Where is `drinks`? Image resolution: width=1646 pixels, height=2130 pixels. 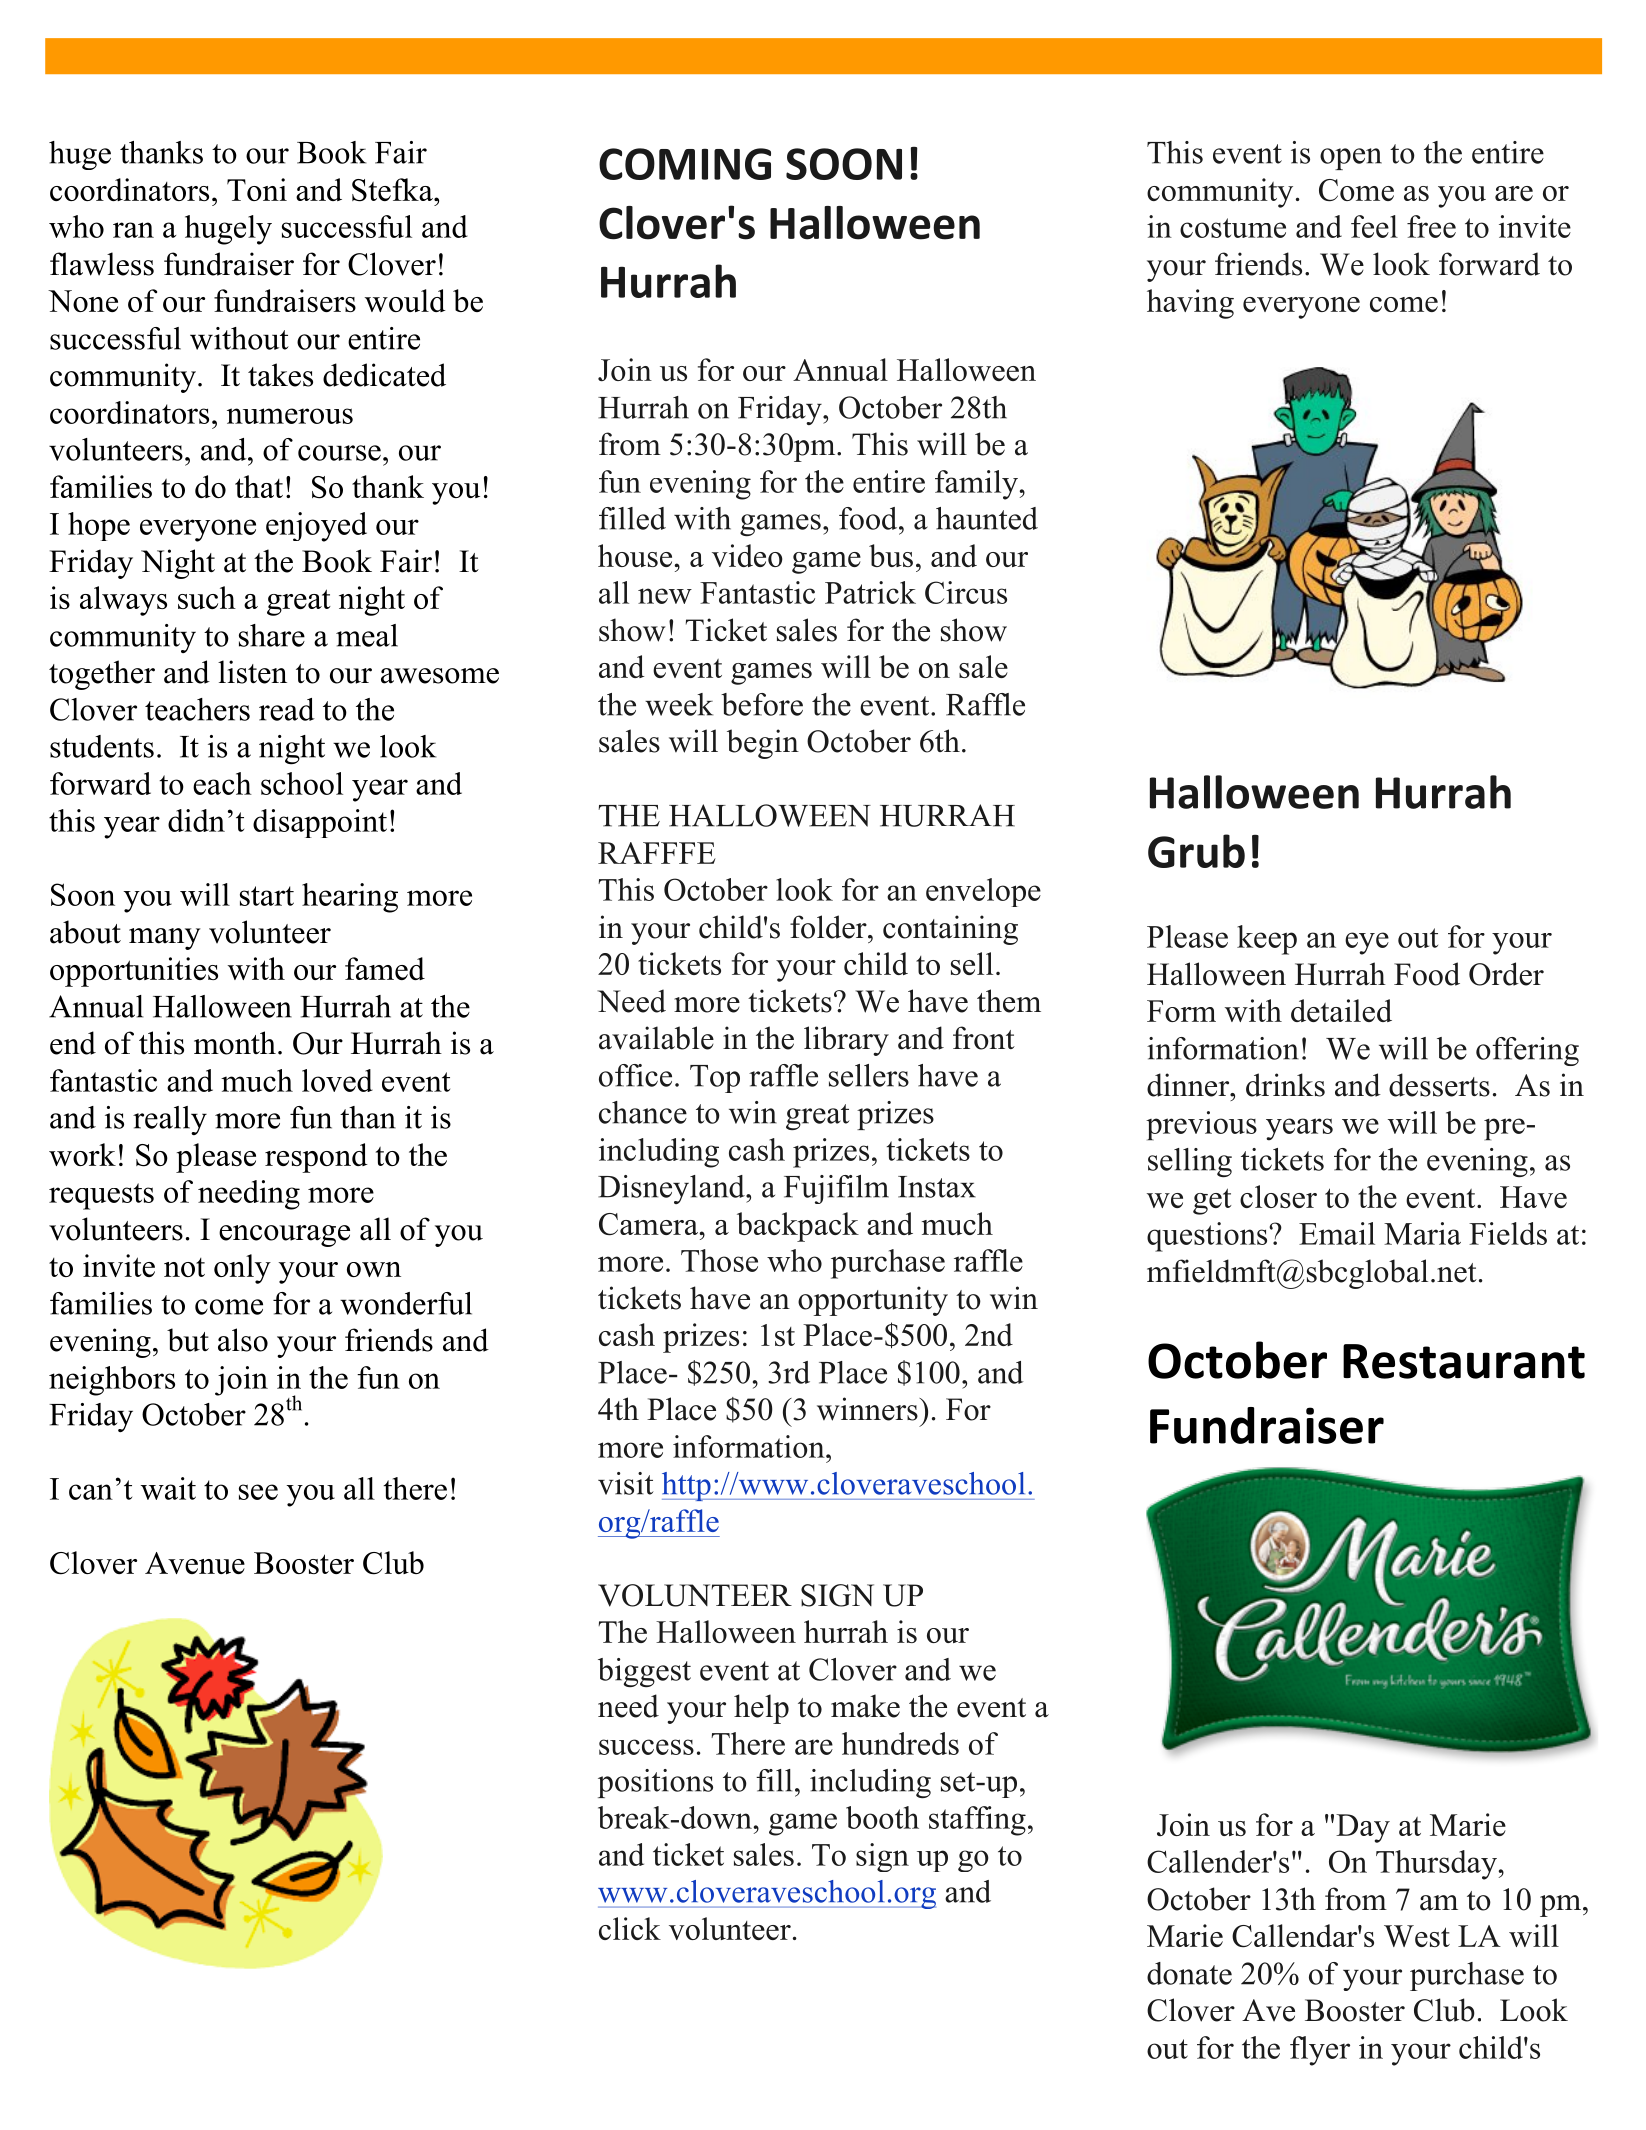
drinks is located at coordinates (1285, 1085).
